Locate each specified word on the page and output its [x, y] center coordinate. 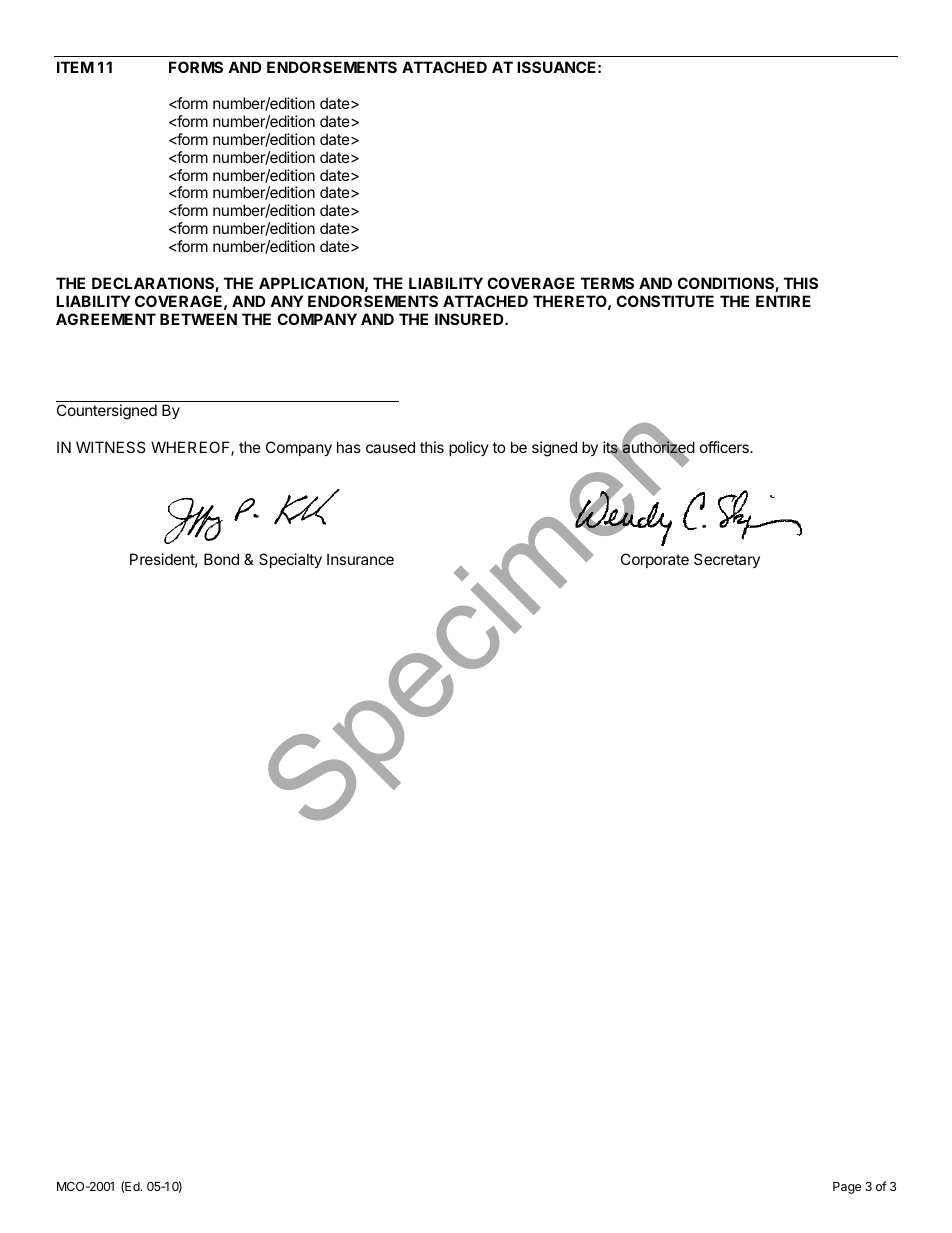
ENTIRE [783, 301]
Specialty [290, 560]
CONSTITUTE [665, 301]
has [349, 447]
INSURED [470, 319]
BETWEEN [198, 319]
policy [469, 448]
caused [390, 447]
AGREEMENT [106, 319]
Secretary [727, 560]
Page [847, 1188]
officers [725, 447]
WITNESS [111, 447]
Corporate [655, 560]
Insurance [360, 559]
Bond [221, 559]
